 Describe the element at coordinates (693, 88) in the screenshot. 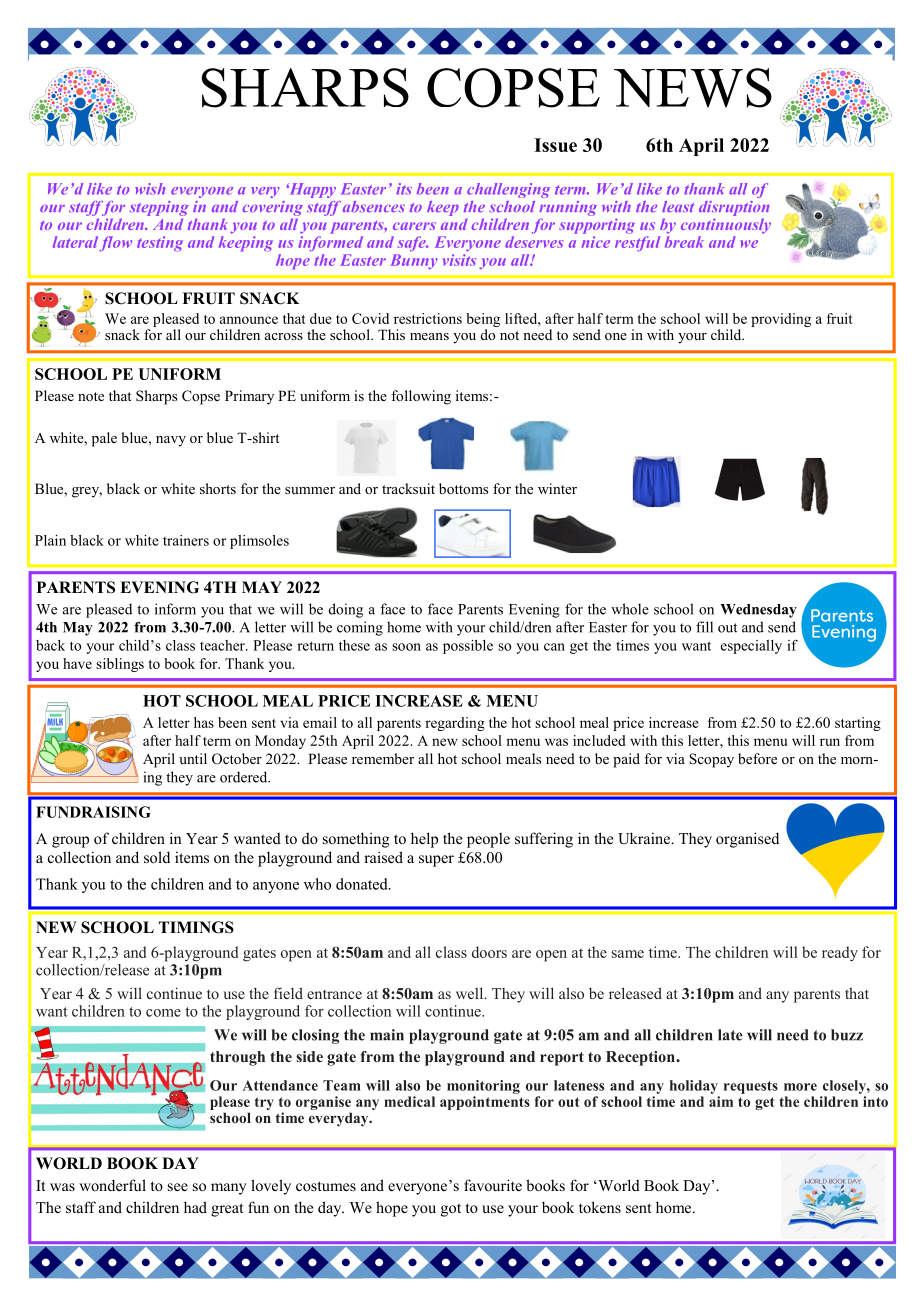

I see `NEWS` at that location.
